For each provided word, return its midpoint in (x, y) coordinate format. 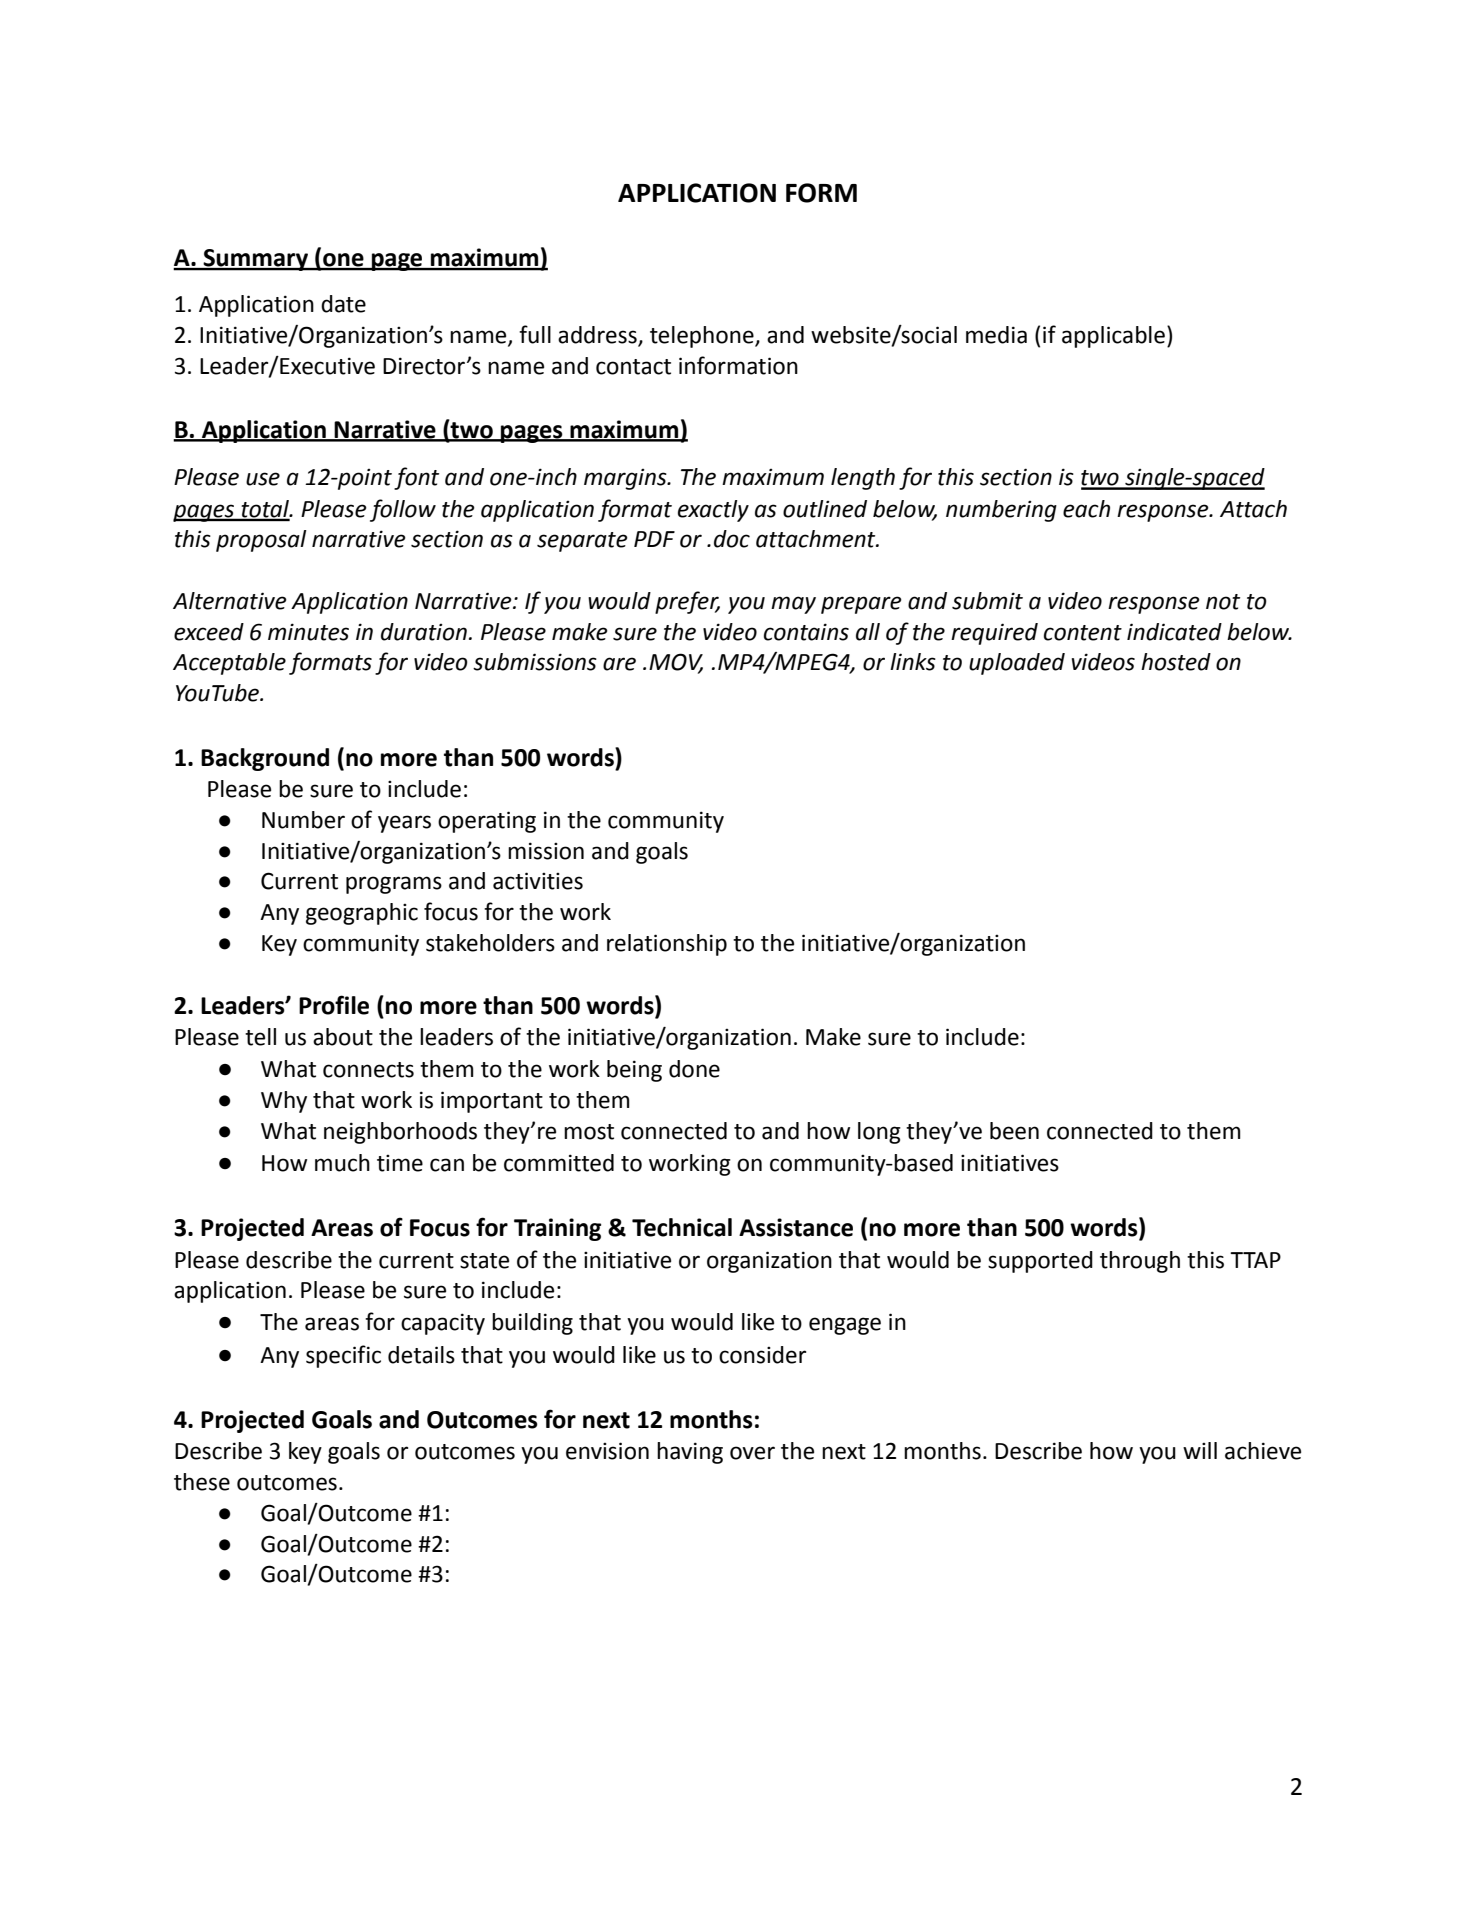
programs (394, 885)
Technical (682, 1227)
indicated (1174, 632)
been (1014, 1131)
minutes (308, 632)
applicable (1113, 337)
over (752, 1453)
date (343, 304)
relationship (667, 945)
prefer (687, 602)
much (342, 1163)
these (202, 1482)
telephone (703, 337)
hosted (1176, 662)
